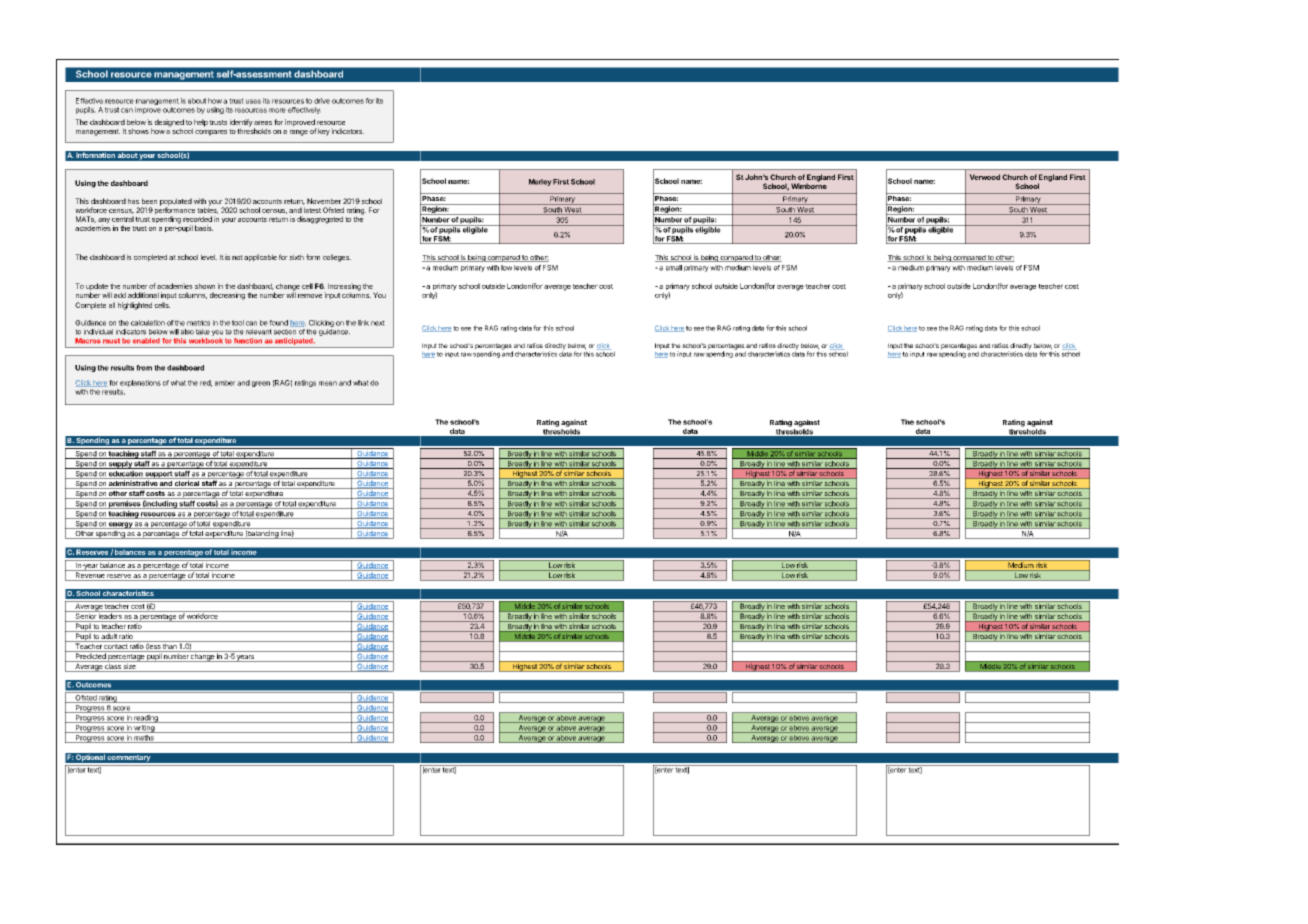 The width and height of the document is (1308, 924). What do you see at coordinates (344, 288) in the document?
I see `Increasing` at bounding box center [344, 288].
